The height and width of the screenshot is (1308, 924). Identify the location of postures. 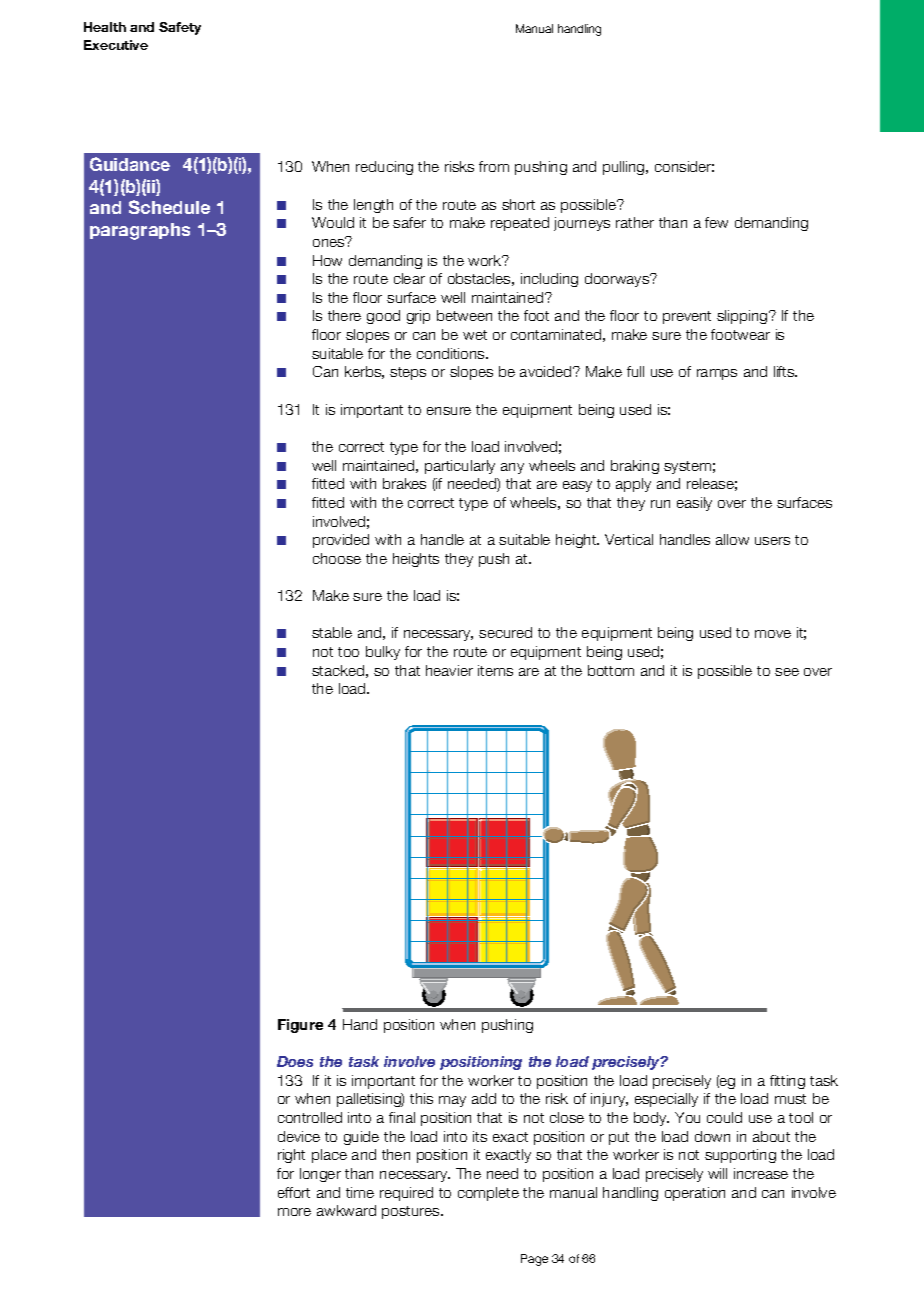
(412, 1212).
